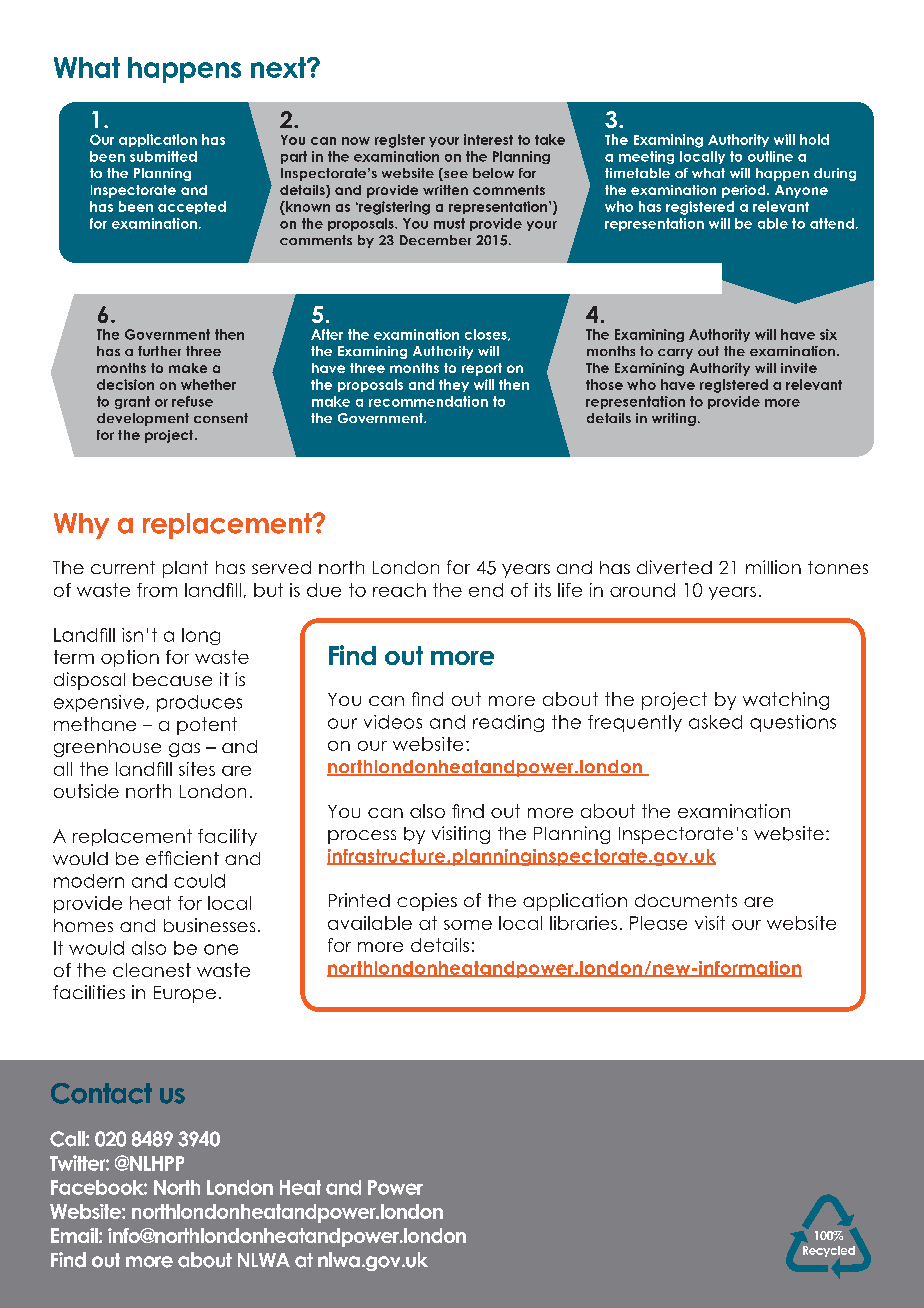 The width and height of the screenshot is (924, 1308). What do you see at coordinates (172, 679) in the screenshot?
I see `because` at bounding box center [172, 679].
